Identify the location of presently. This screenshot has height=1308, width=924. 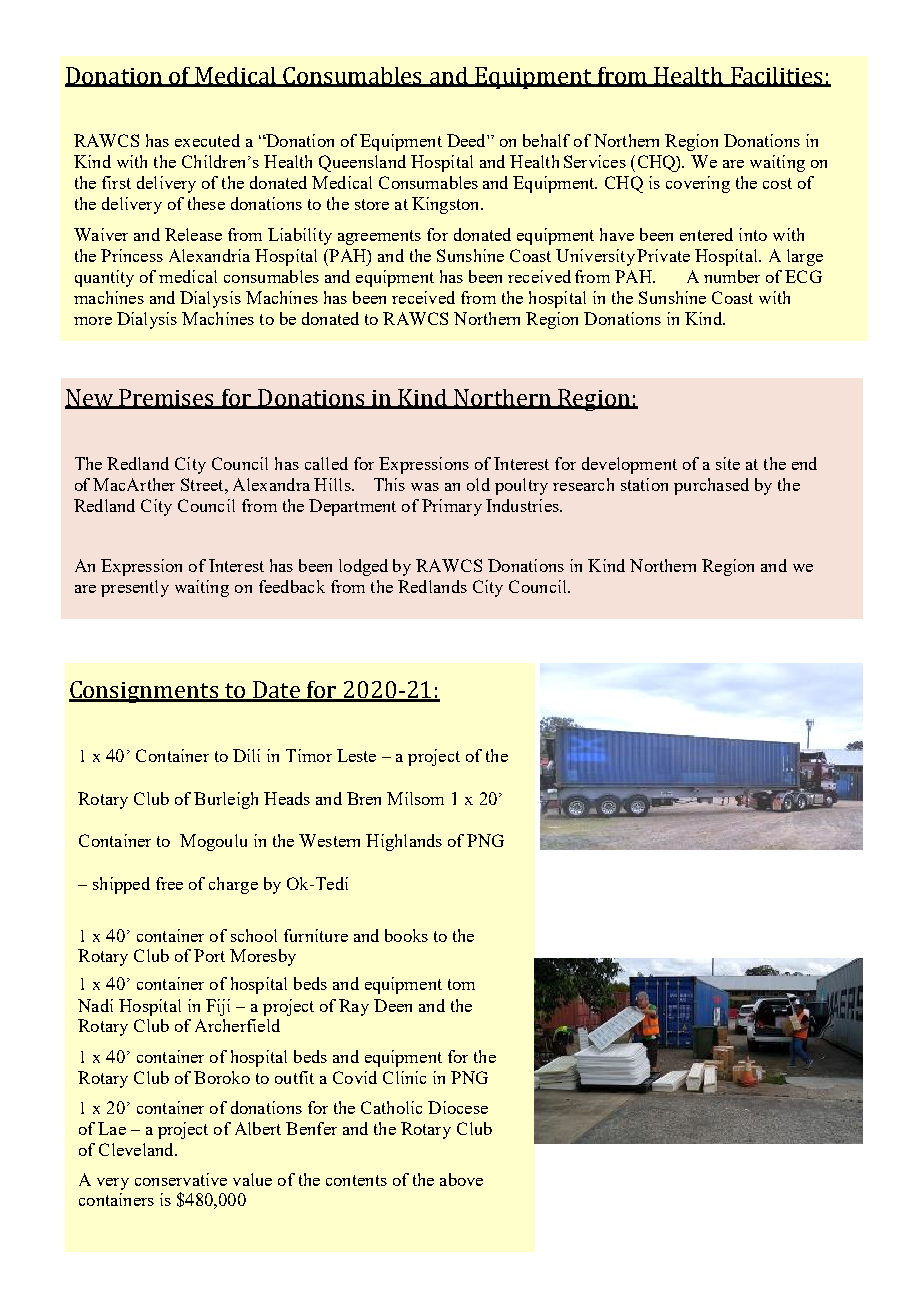
(135, 588).
